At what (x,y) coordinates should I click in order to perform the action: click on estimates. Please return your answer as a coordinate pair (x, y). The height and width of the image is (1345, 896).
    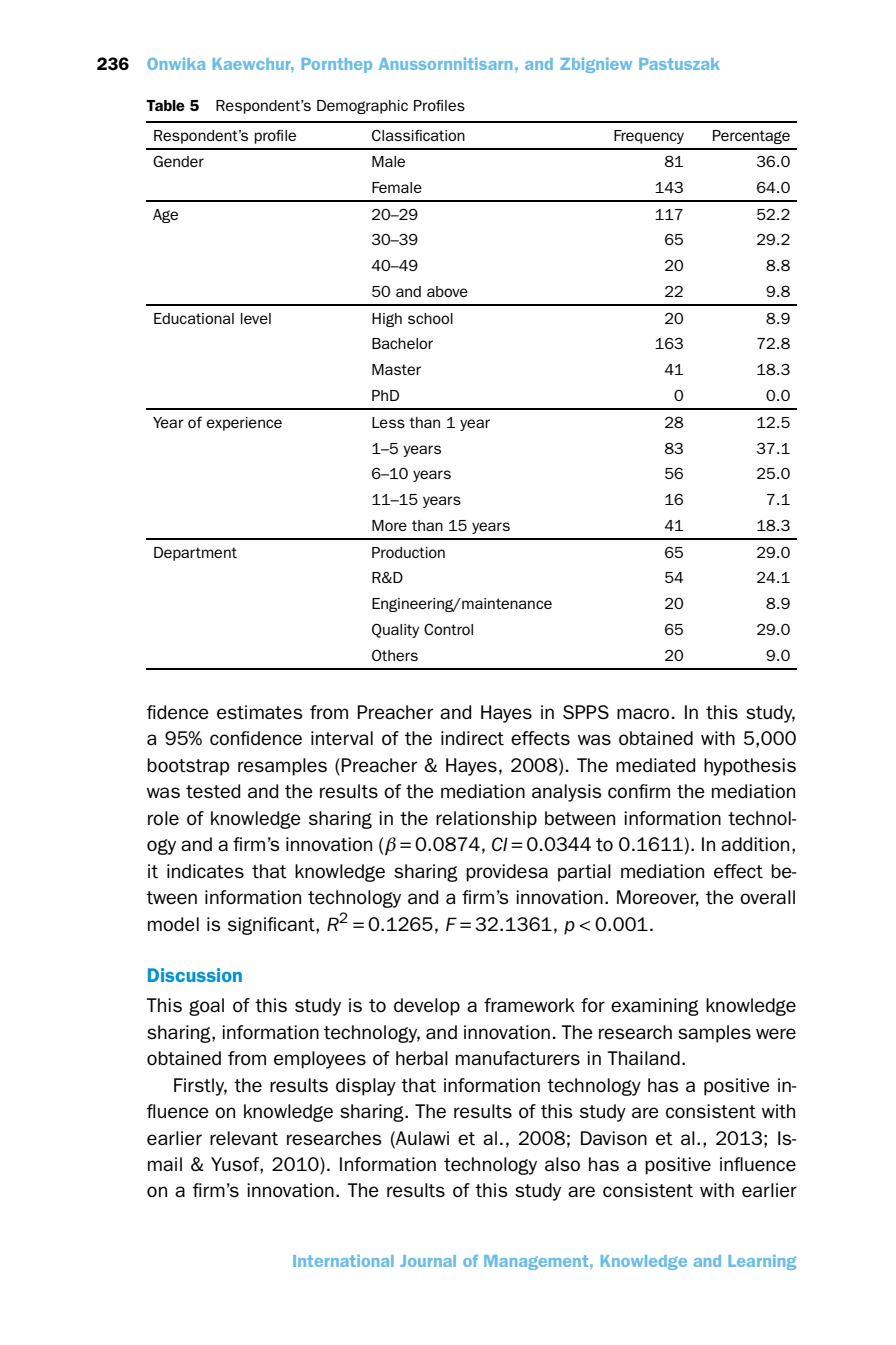
    Looking at the image, I should click on (260, 712).
